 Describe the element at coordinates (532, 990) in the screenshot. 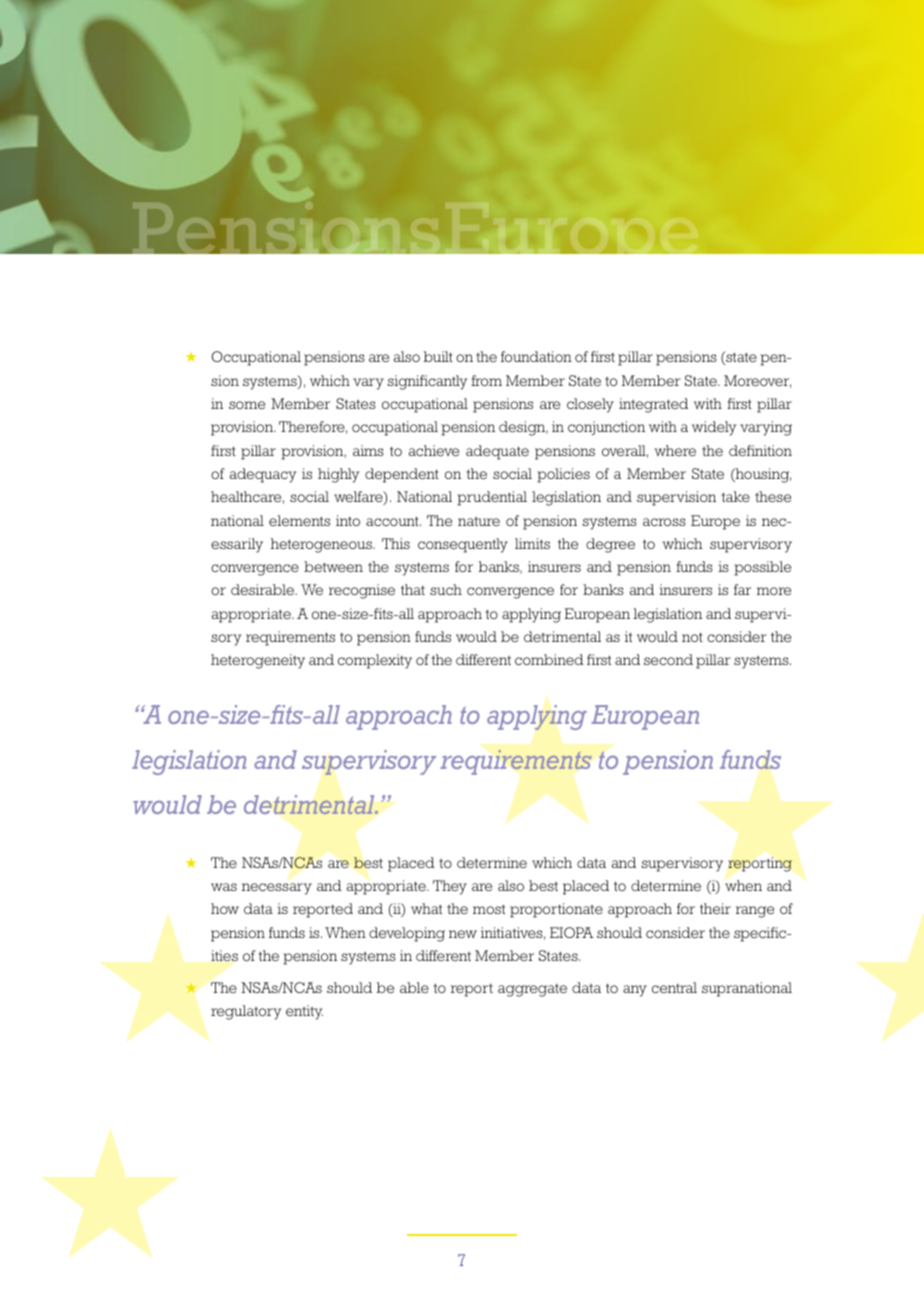

I see `aggregate` at that location.
